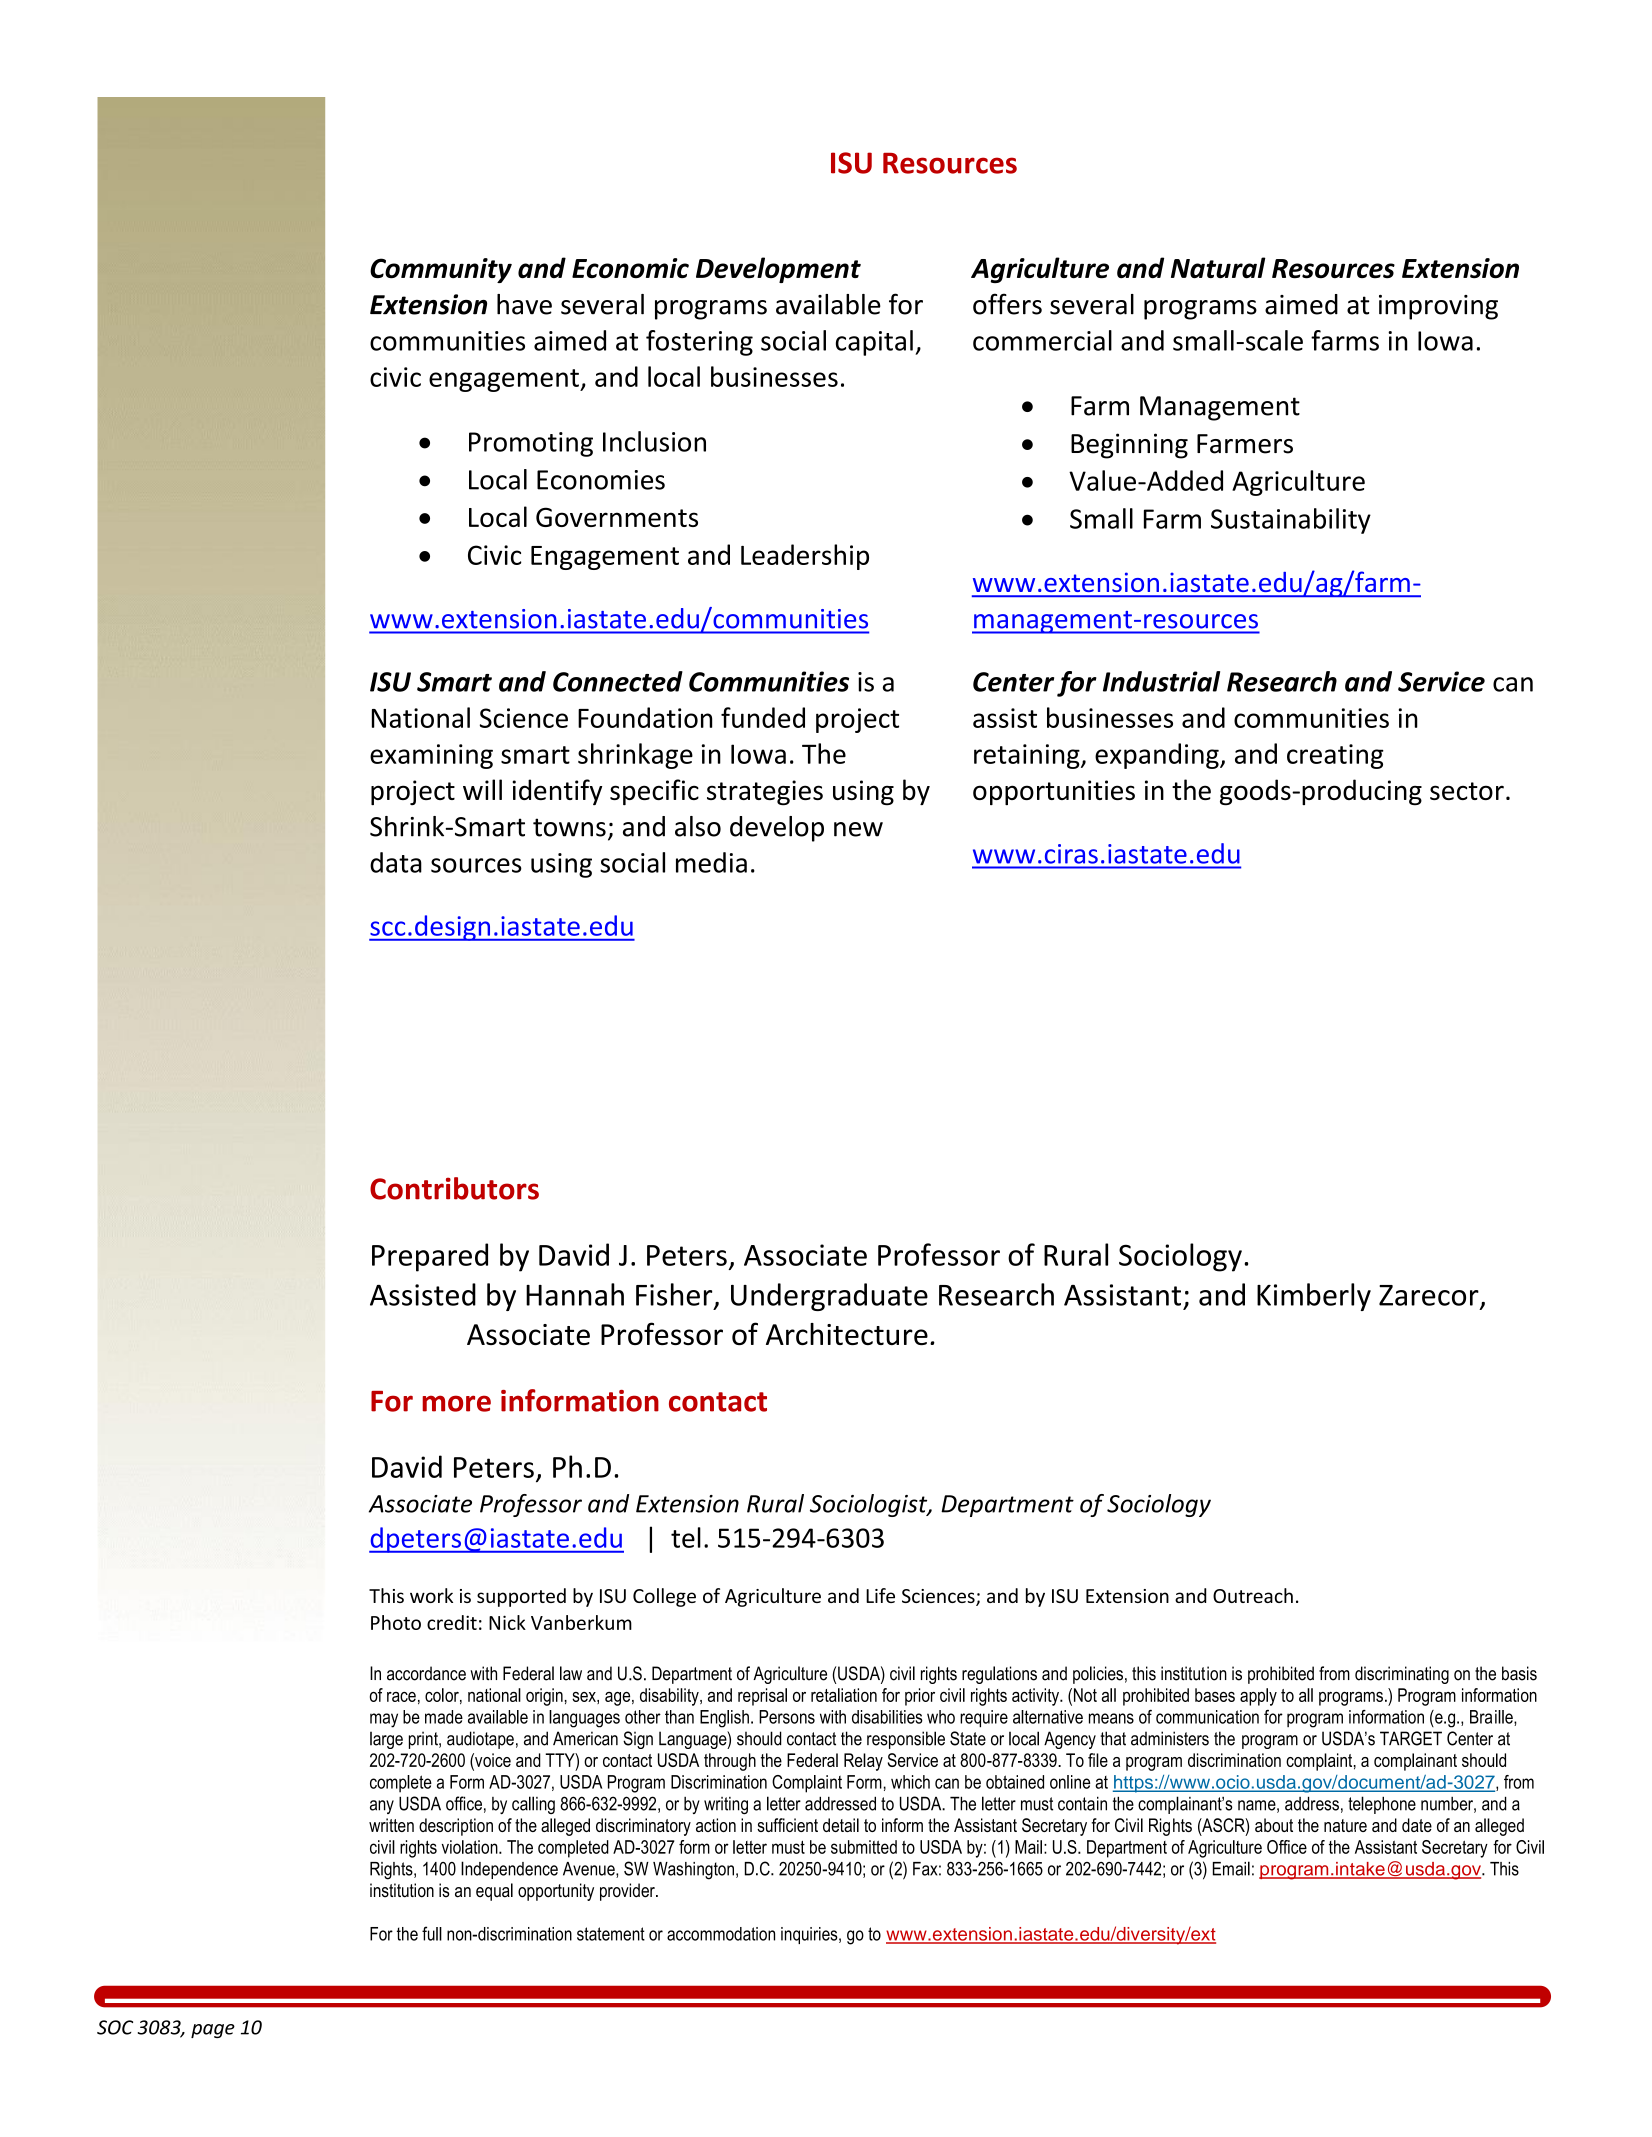 This screenshot has width=1652, height=2137. Describe the element at coordinates (441, 270) in the screenshot. I see `Community` at that location.
